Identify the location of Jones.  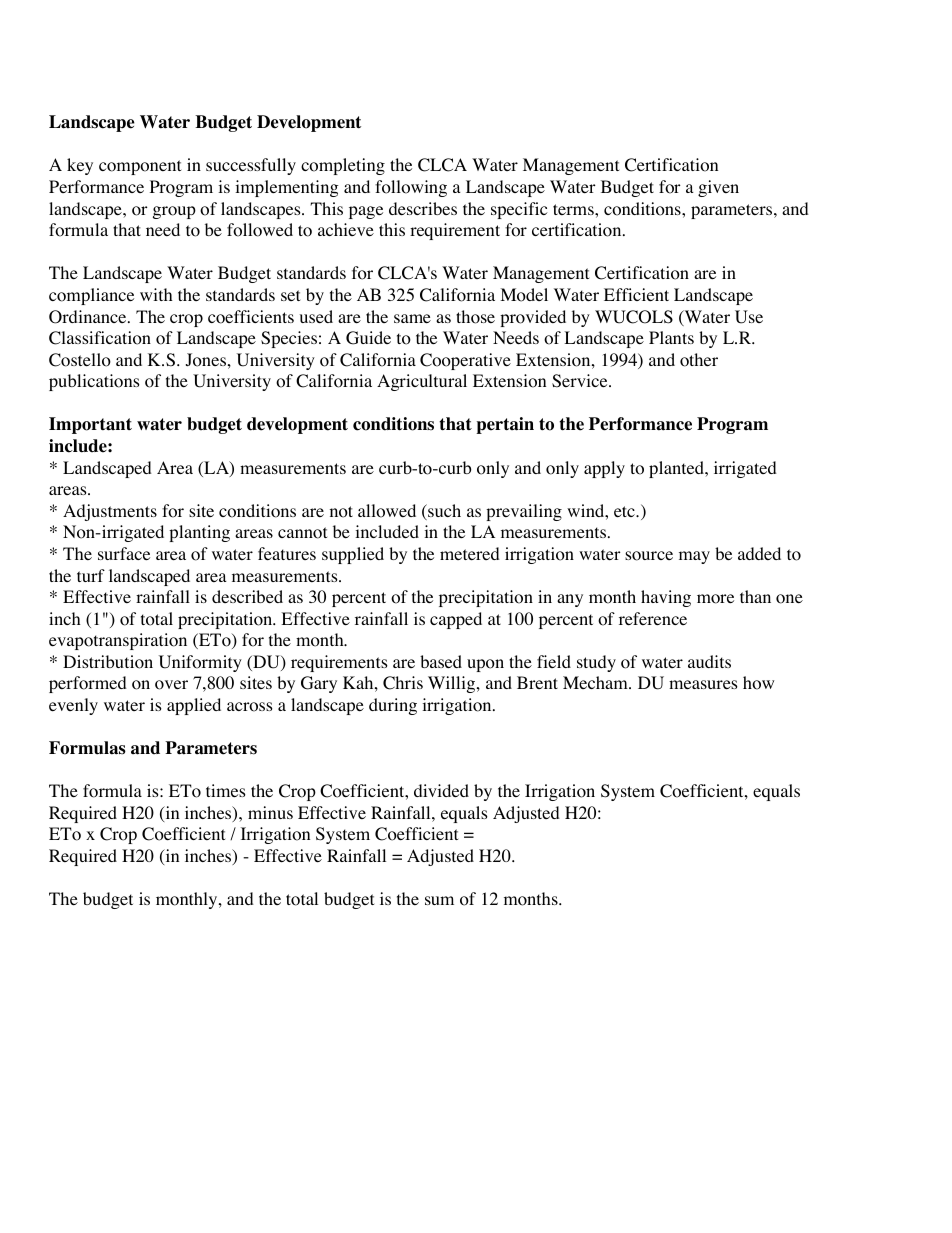
(206, 360).
